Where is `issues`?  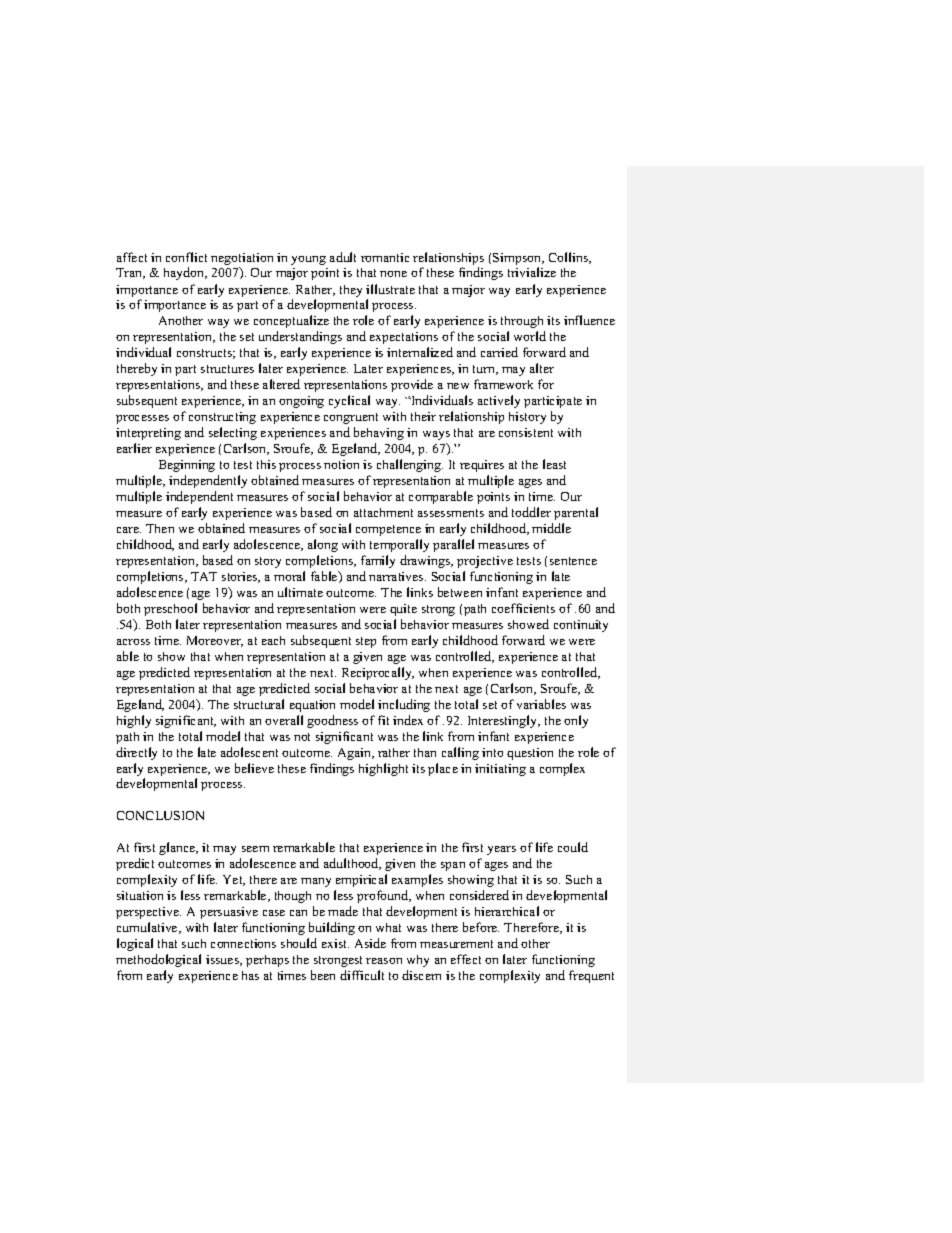 issues is located at coordinates (223, 960).
